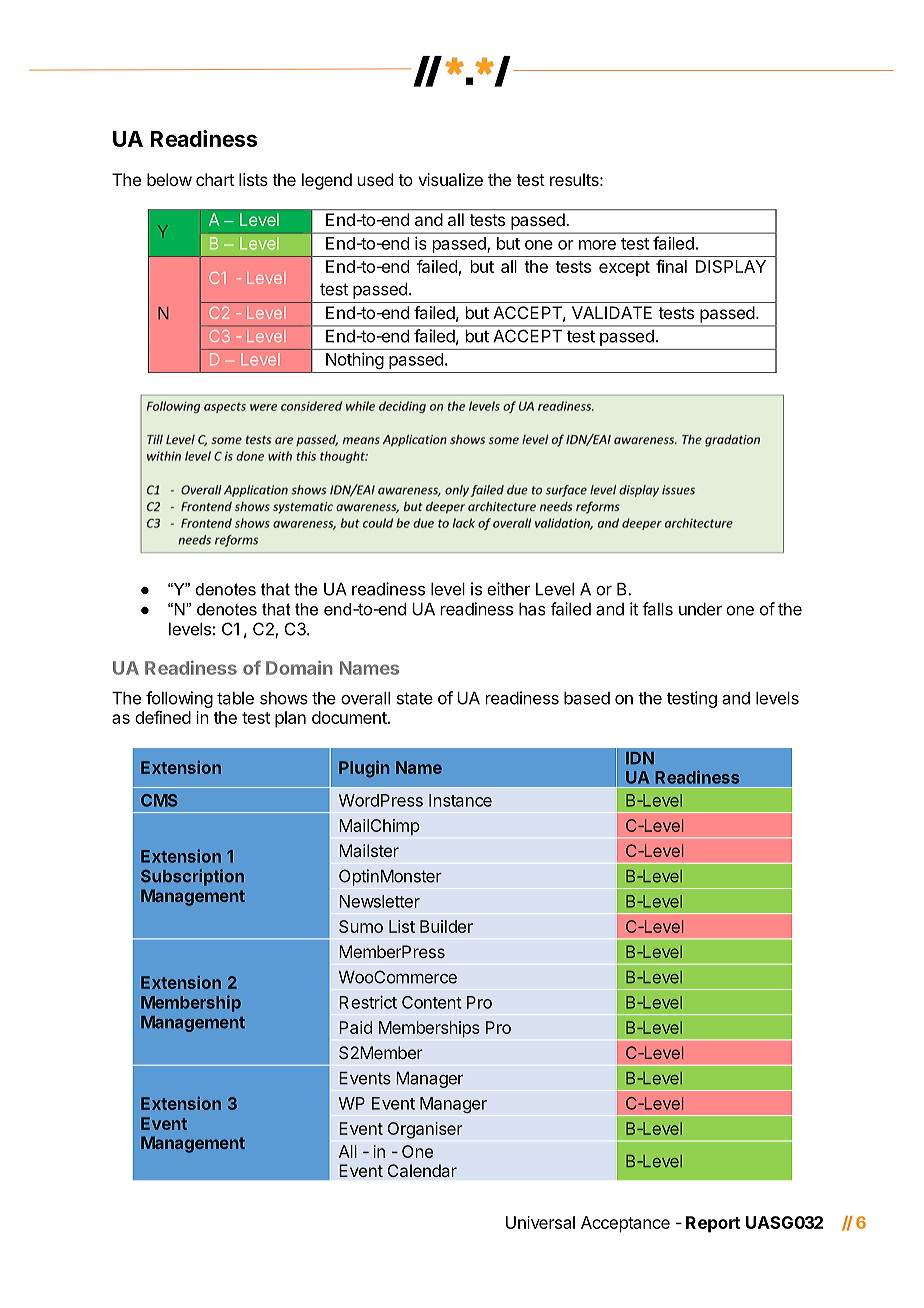 Image resolution: width=924 pixels, height=1308 pixels. Describe the element at coordinates (671, 266) in the page. I see `final` at that location.
